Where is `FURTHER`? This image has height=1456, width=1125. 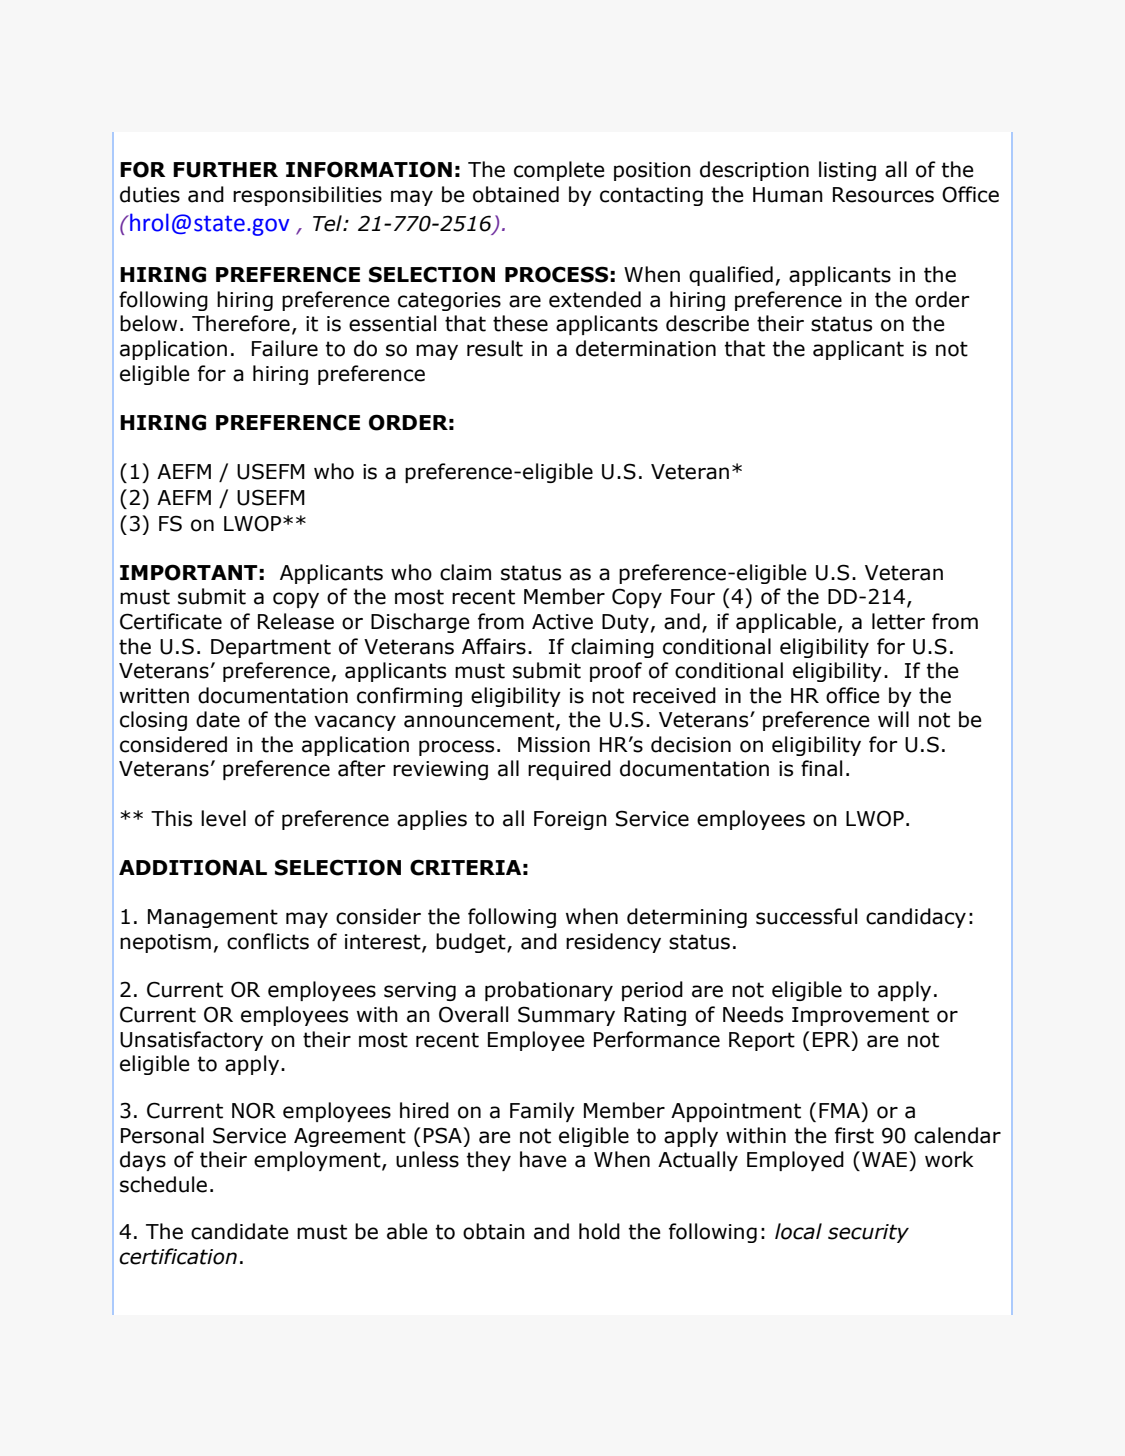
FURTHER is located at coordinates (225, 170).
